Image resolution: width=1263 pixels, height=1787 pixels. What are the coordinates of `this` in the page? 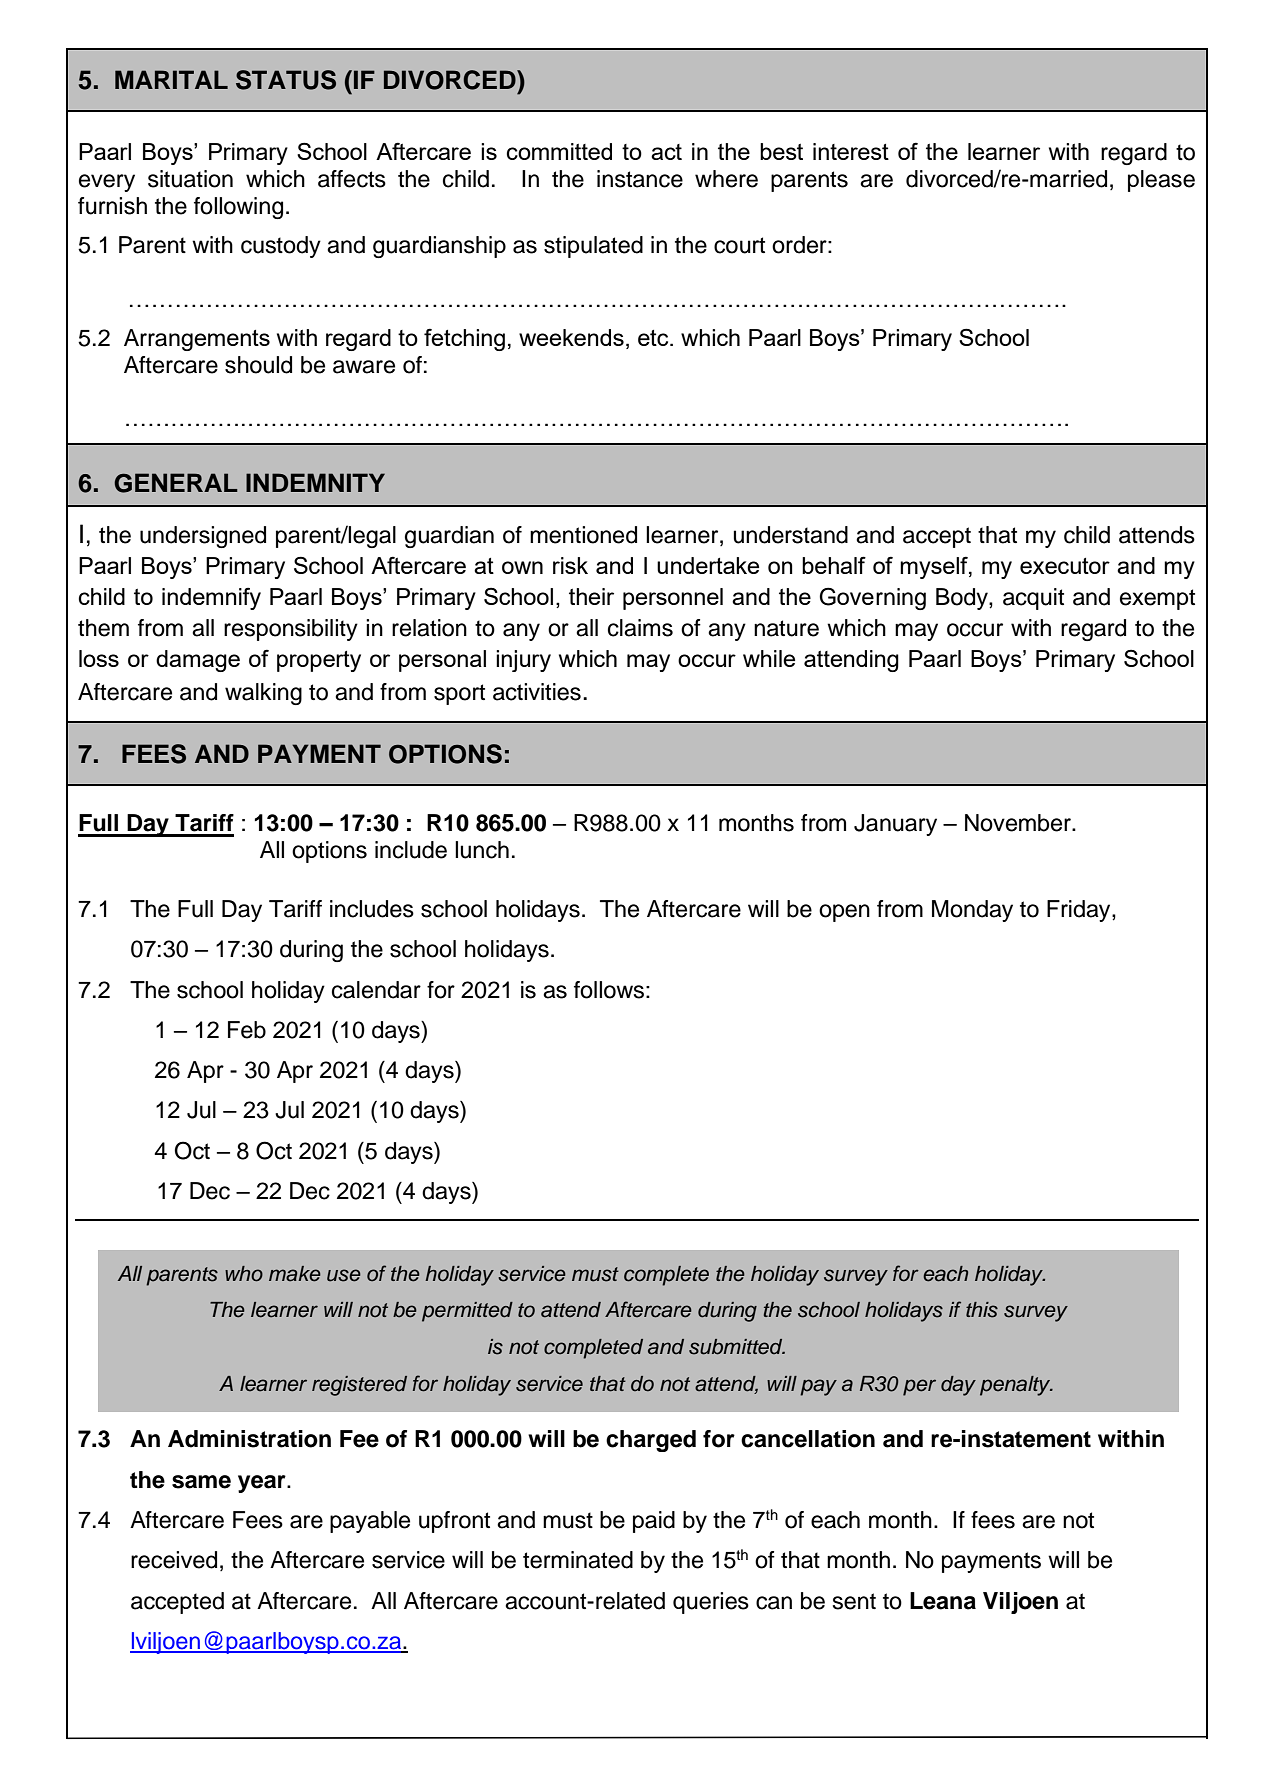 It's located at (982, 1310).
